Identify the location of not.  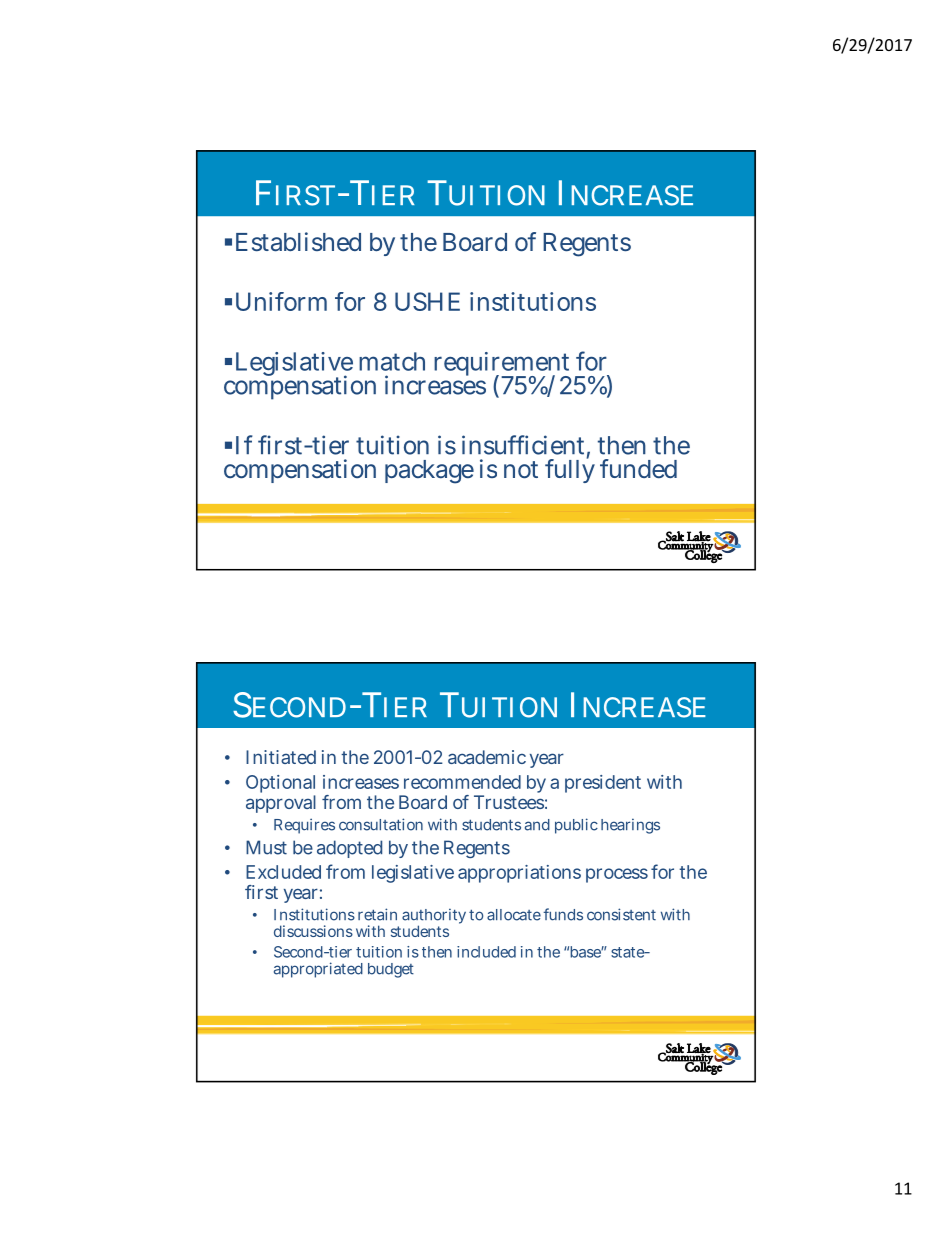
(521, 470).
